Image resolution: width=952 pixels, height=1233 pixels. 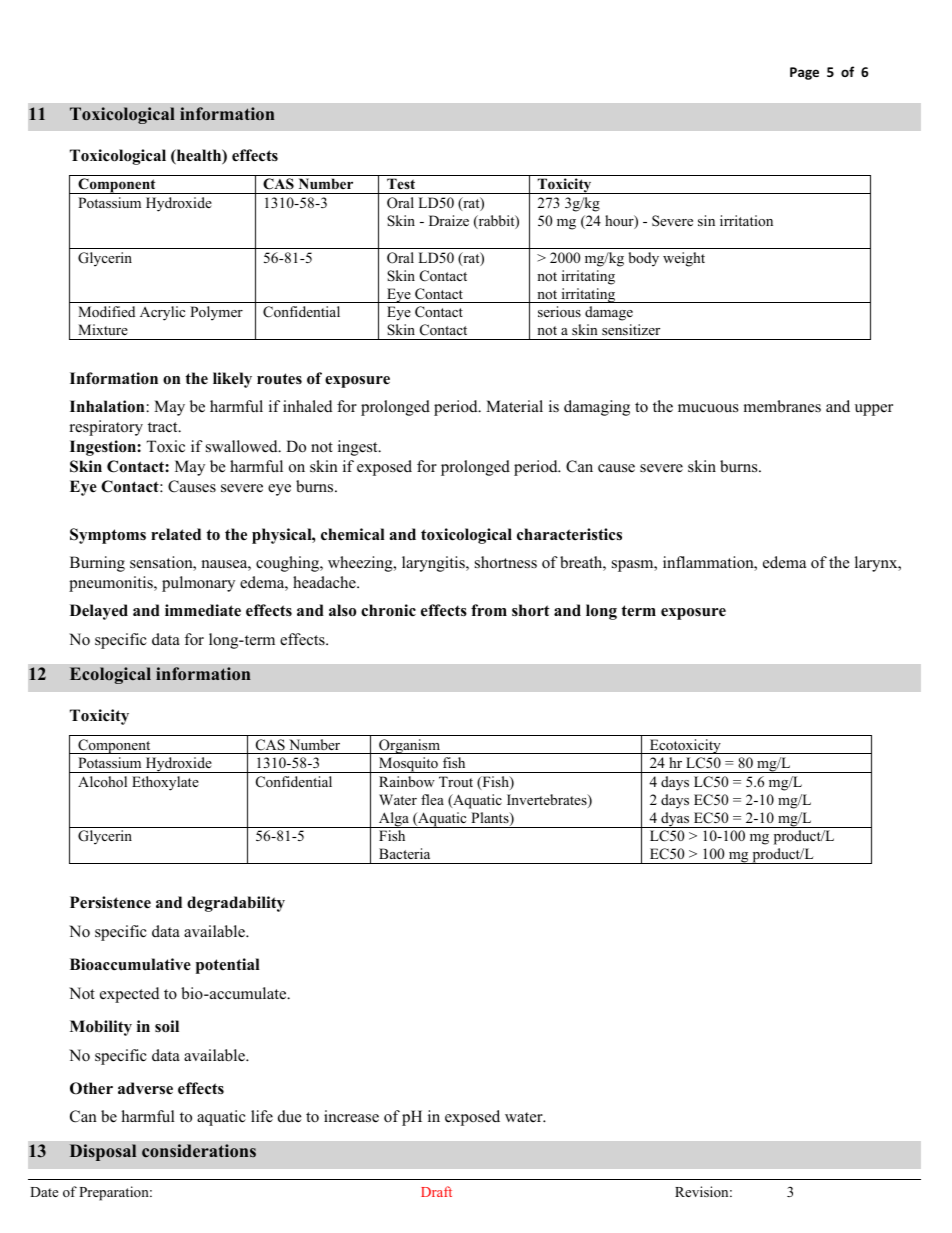 I want to click on Modified, so click(x=106, y=311).
